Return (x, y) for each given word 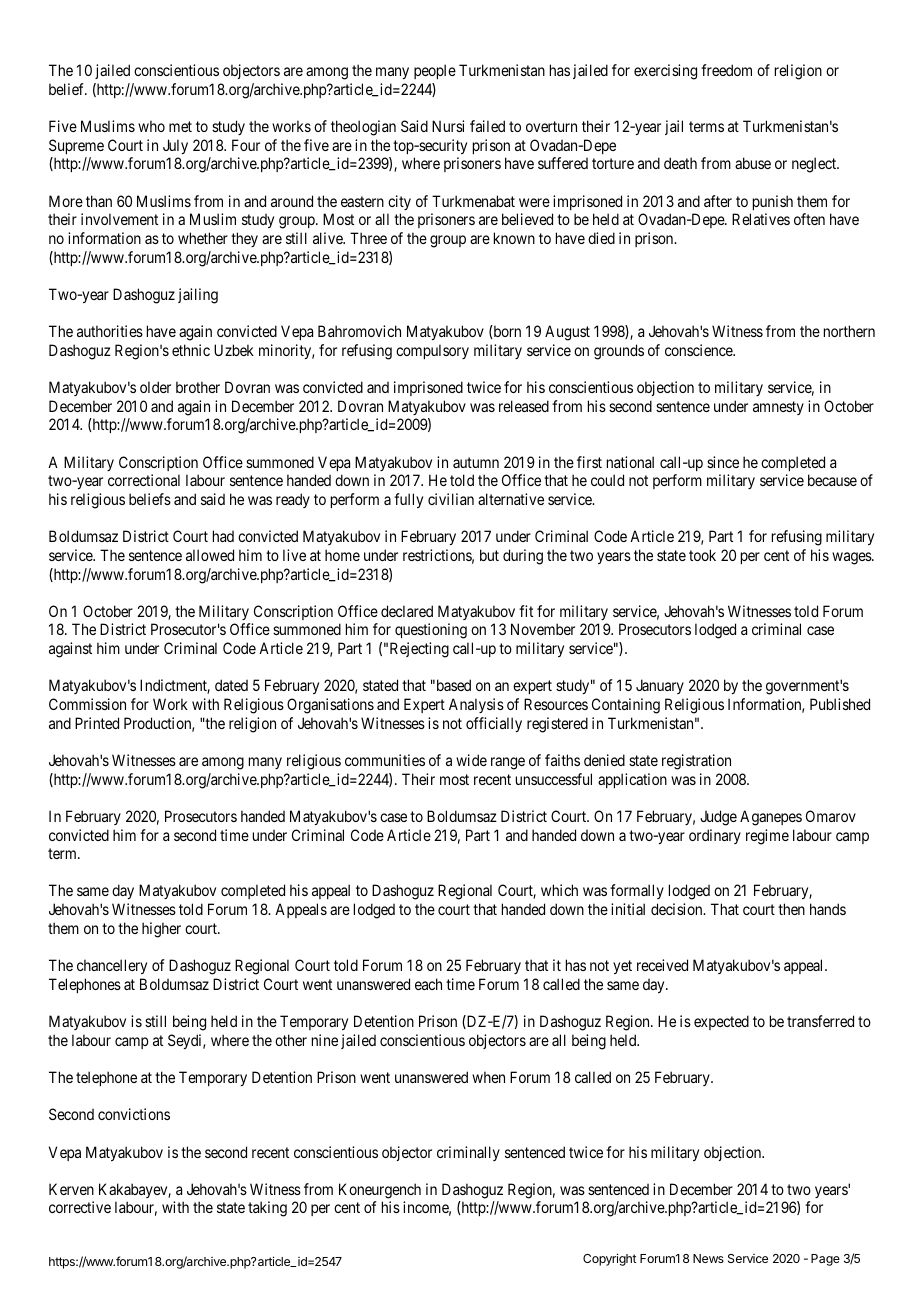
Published (840, 704)
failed (487, 126)
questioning (431, 631)
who (151, 126)
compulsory (432, 351)
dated (231, 685)
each (428, 984)
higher (161, 930)
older (155, 387)
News (708, 1258)
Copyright (610, 1259)
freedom (726, 70)
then (791, 909)
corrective (80, 1207)
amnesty (778, 408)
